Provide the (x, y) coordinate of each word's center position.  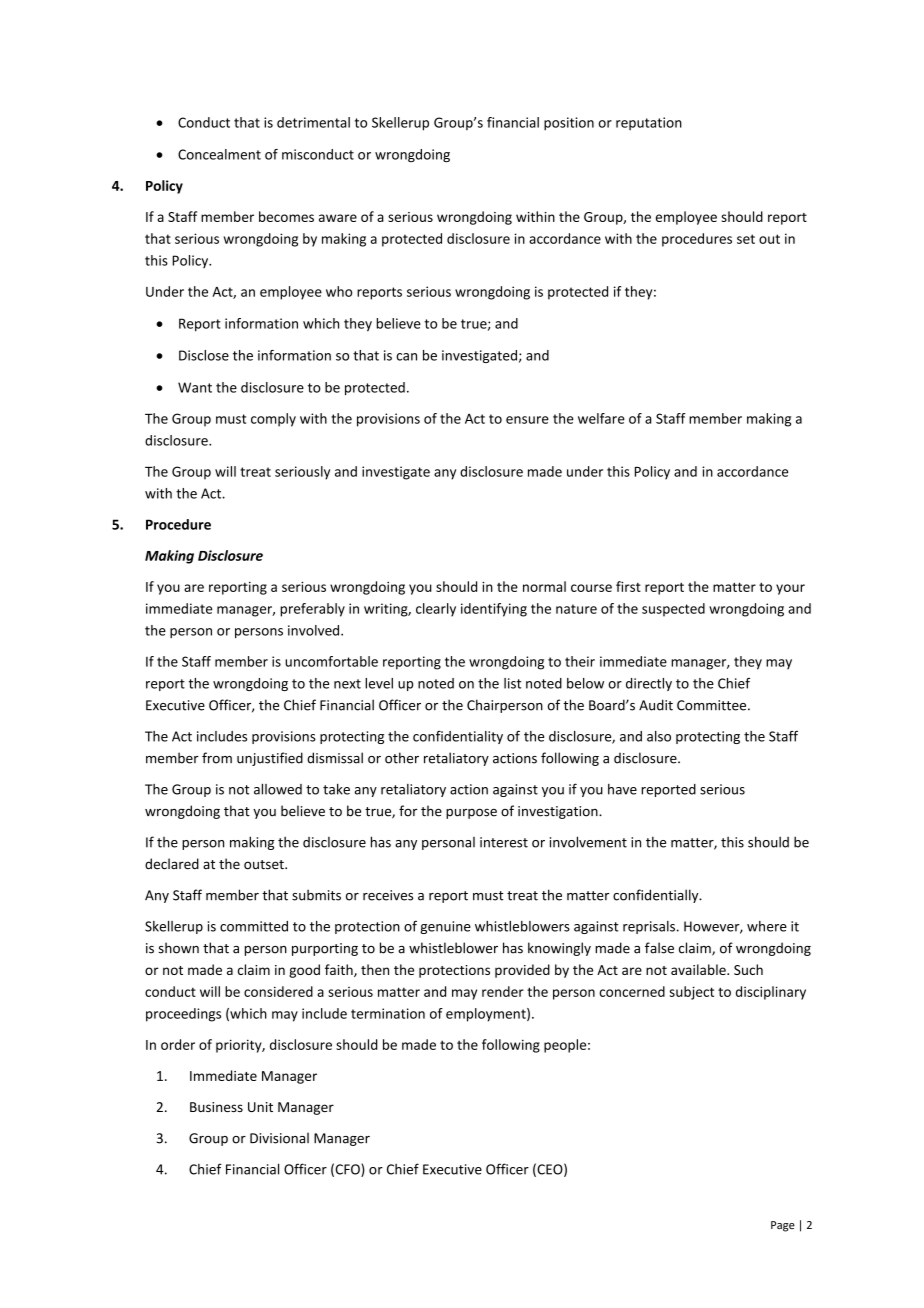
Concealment (219, 154)
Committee (713, 705)
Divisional (279, 1138)
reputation (649, 123)
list (512, 683)
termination (388, 1013)
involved (315, 630)
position (569, 124)
